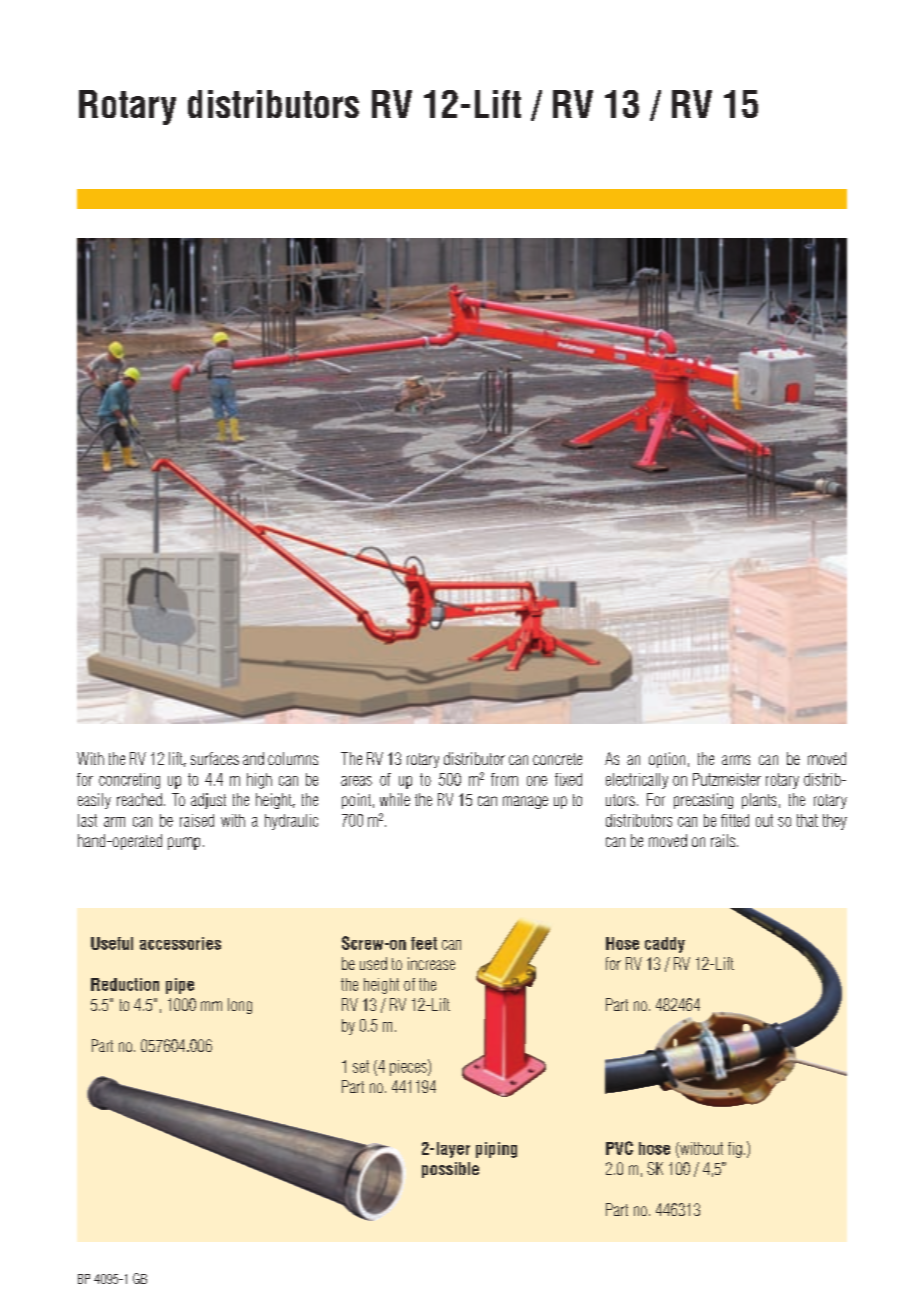 This screenshot has width=924, height=1308. What do you see at coordinates (215, 758) in the screenshot?
I see `surfaces` at bounding box center [215, 758].
